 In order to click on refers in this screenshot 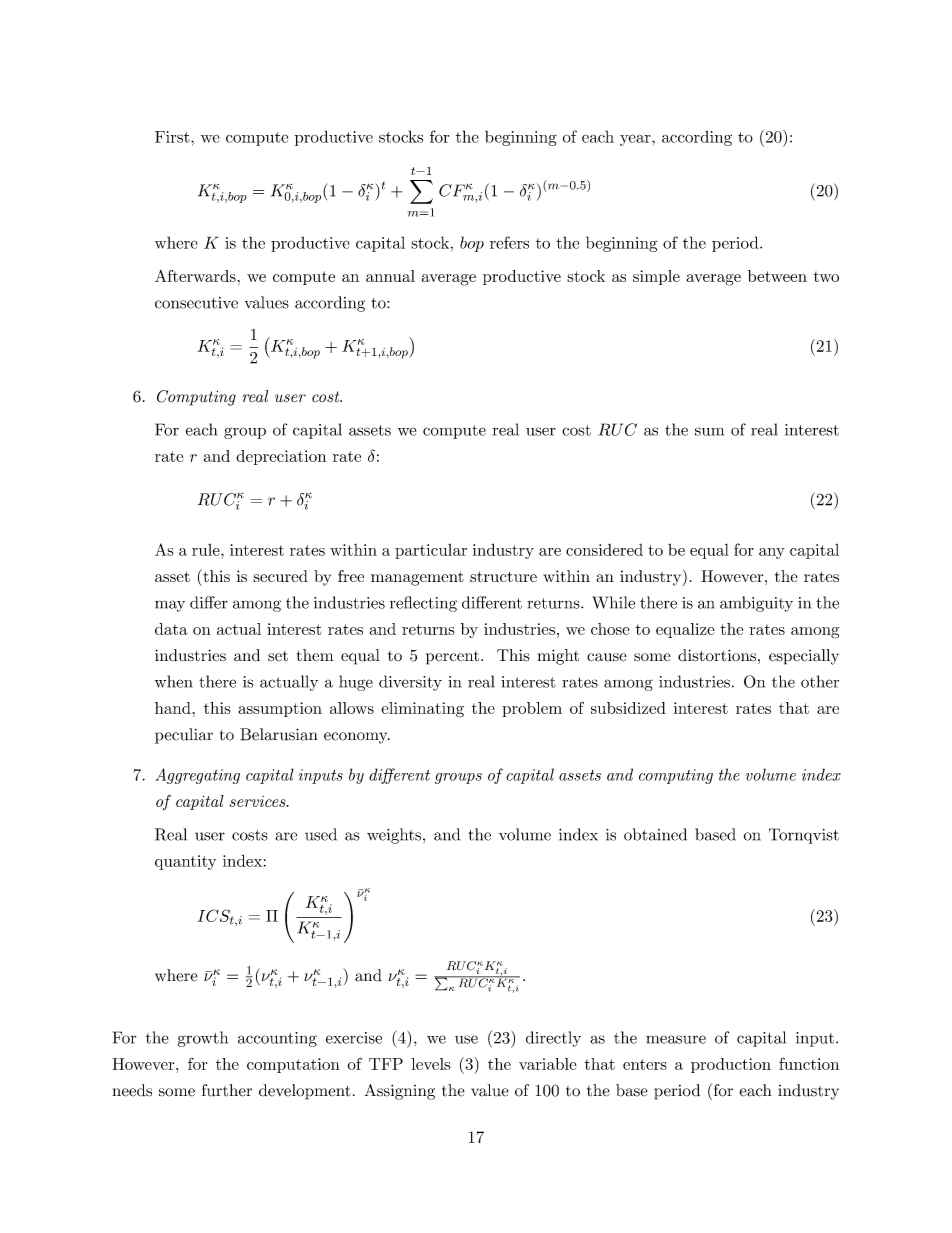, I will do `click(509, 242)`.
